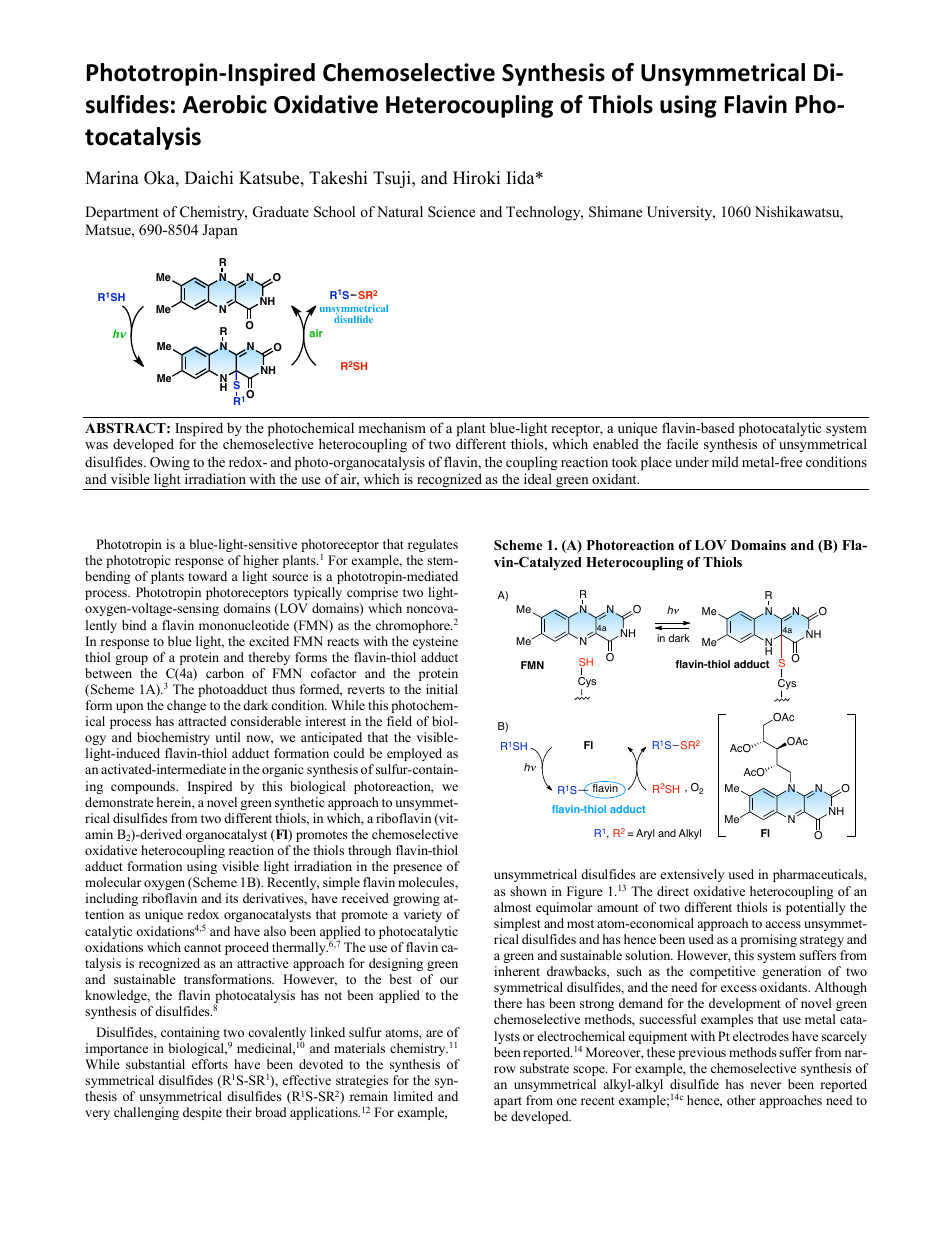  I want to click on Hiroki, so click(476, 178).
